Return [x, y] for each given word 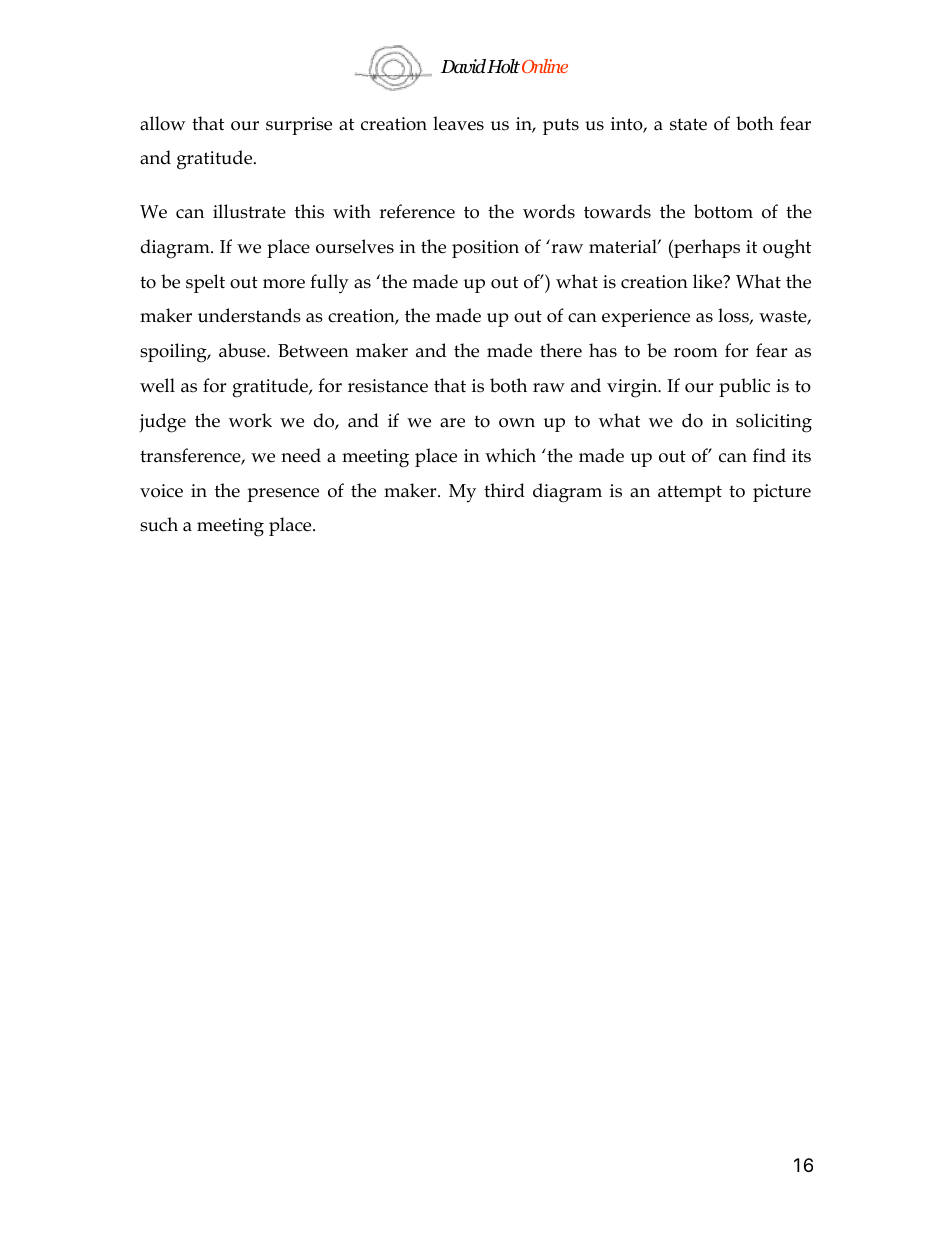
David [463, 66]
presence [283, 495]
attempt [690, 493]
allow [163, 123]
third [504, 490]
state [688, 124]
